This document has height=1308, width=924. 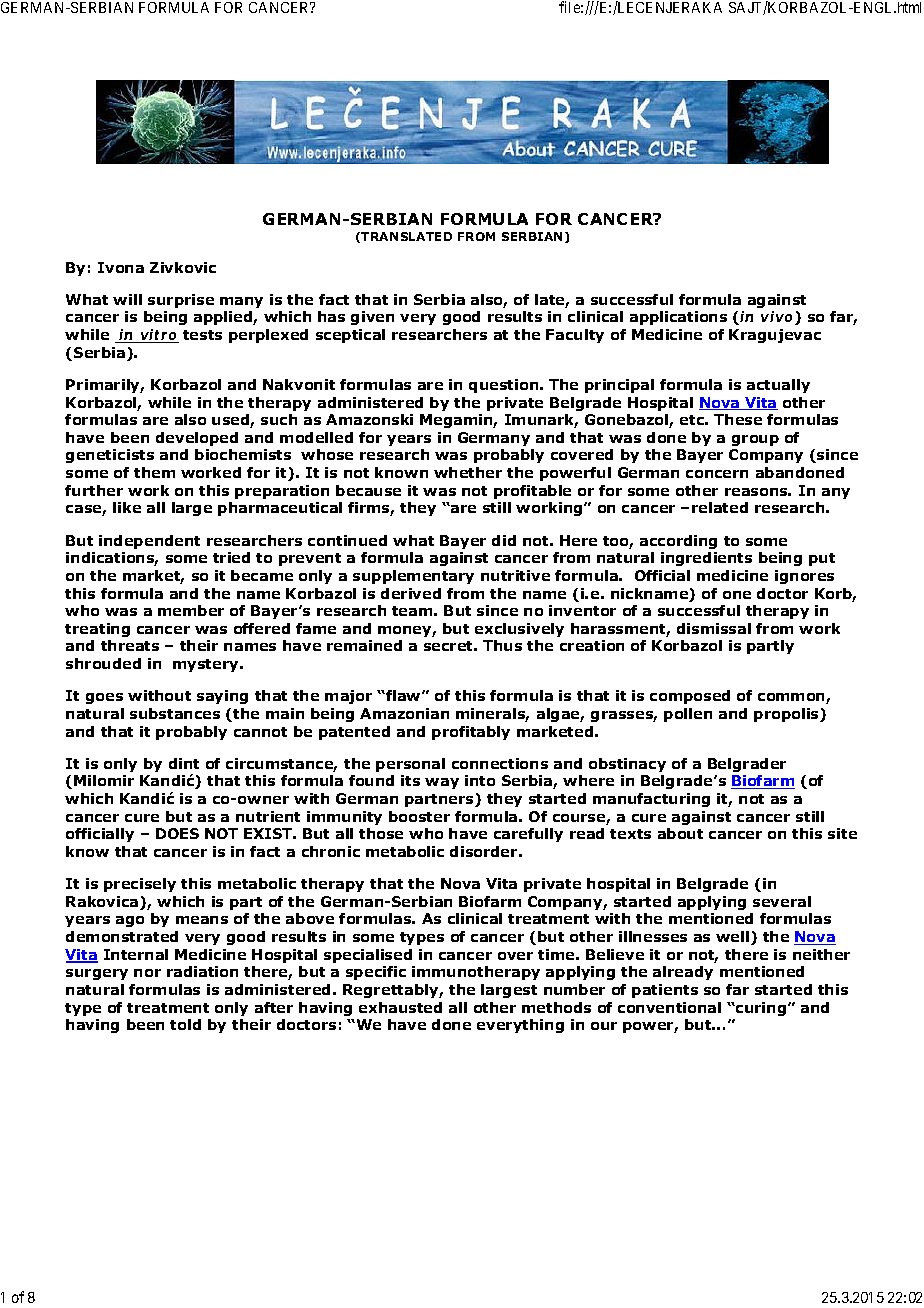 I want to click on dismissal, so click(x=714, y=628).
